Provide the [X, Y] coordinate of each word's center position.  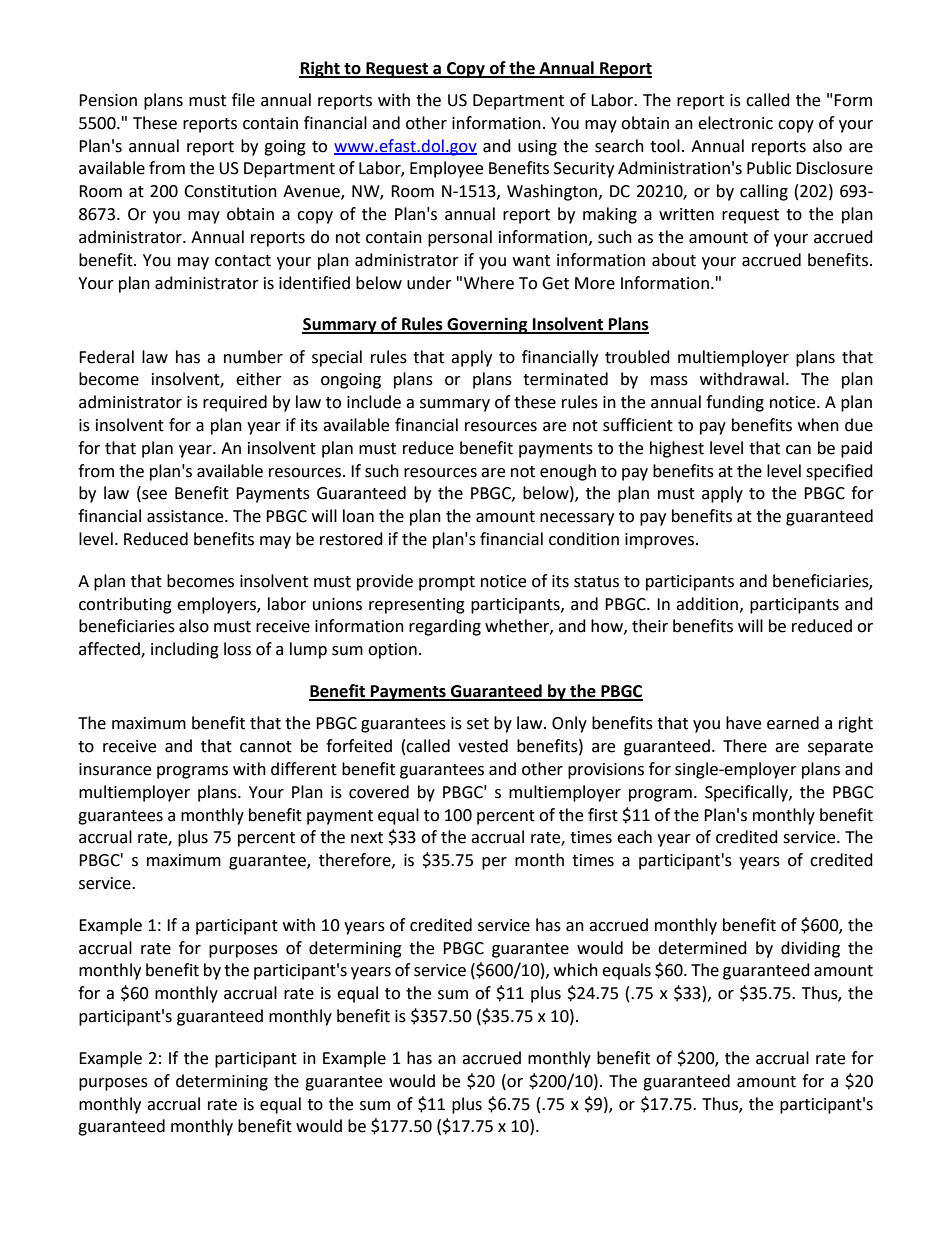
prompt [447, 583]
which [576, 970]
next [367, 838]
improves [659, 541]
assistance [186, 516]
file [243, 100]
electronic [735, 123]
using [537, 148]
